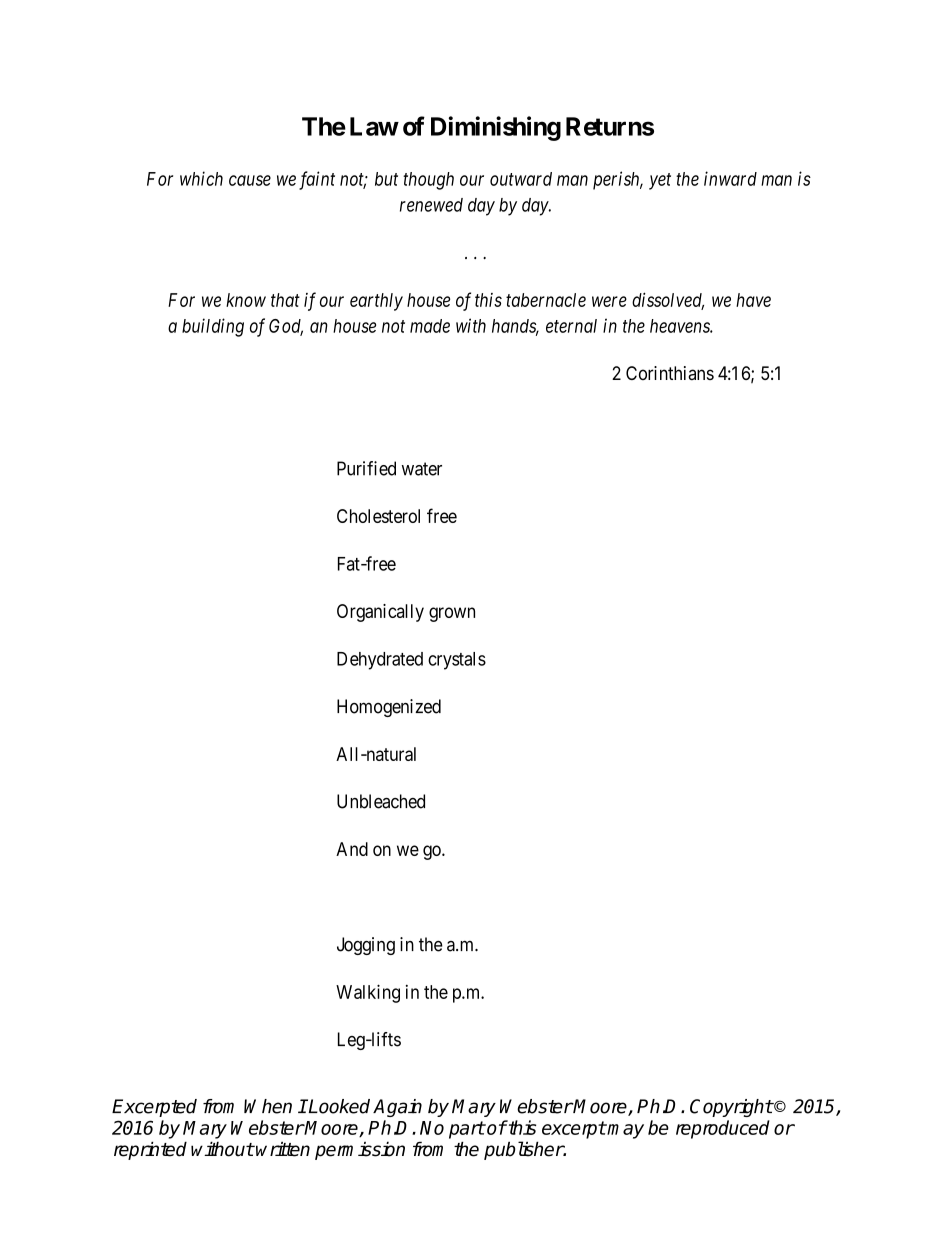  Describe the element at coordinates (381, 801) in the image. I see `Unbleached` at that location.
